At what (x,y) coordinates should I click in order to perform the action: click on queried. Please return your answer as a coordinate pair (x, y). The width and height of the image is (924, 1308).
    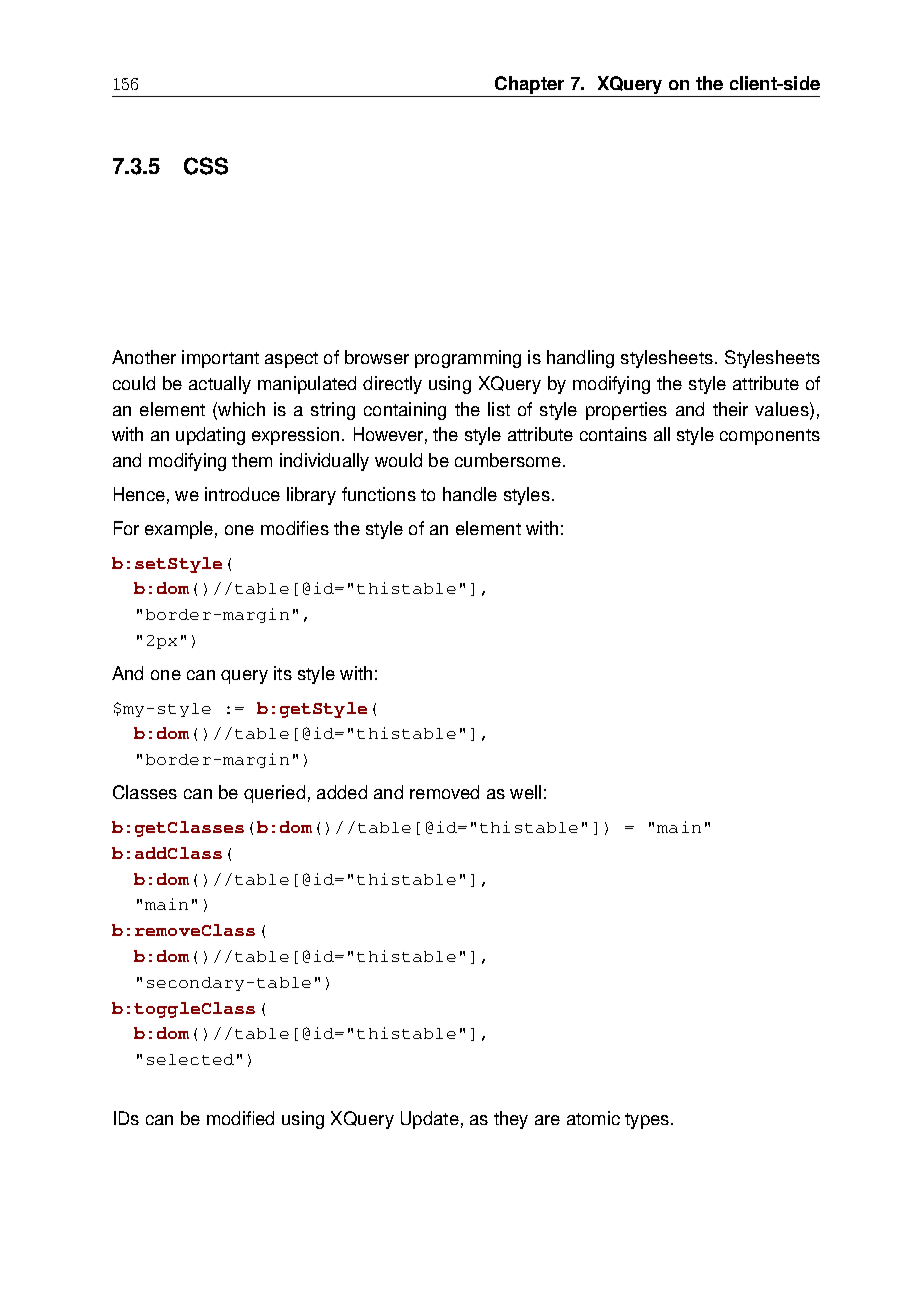
    Looking at the image, I should click on (274, 794).
